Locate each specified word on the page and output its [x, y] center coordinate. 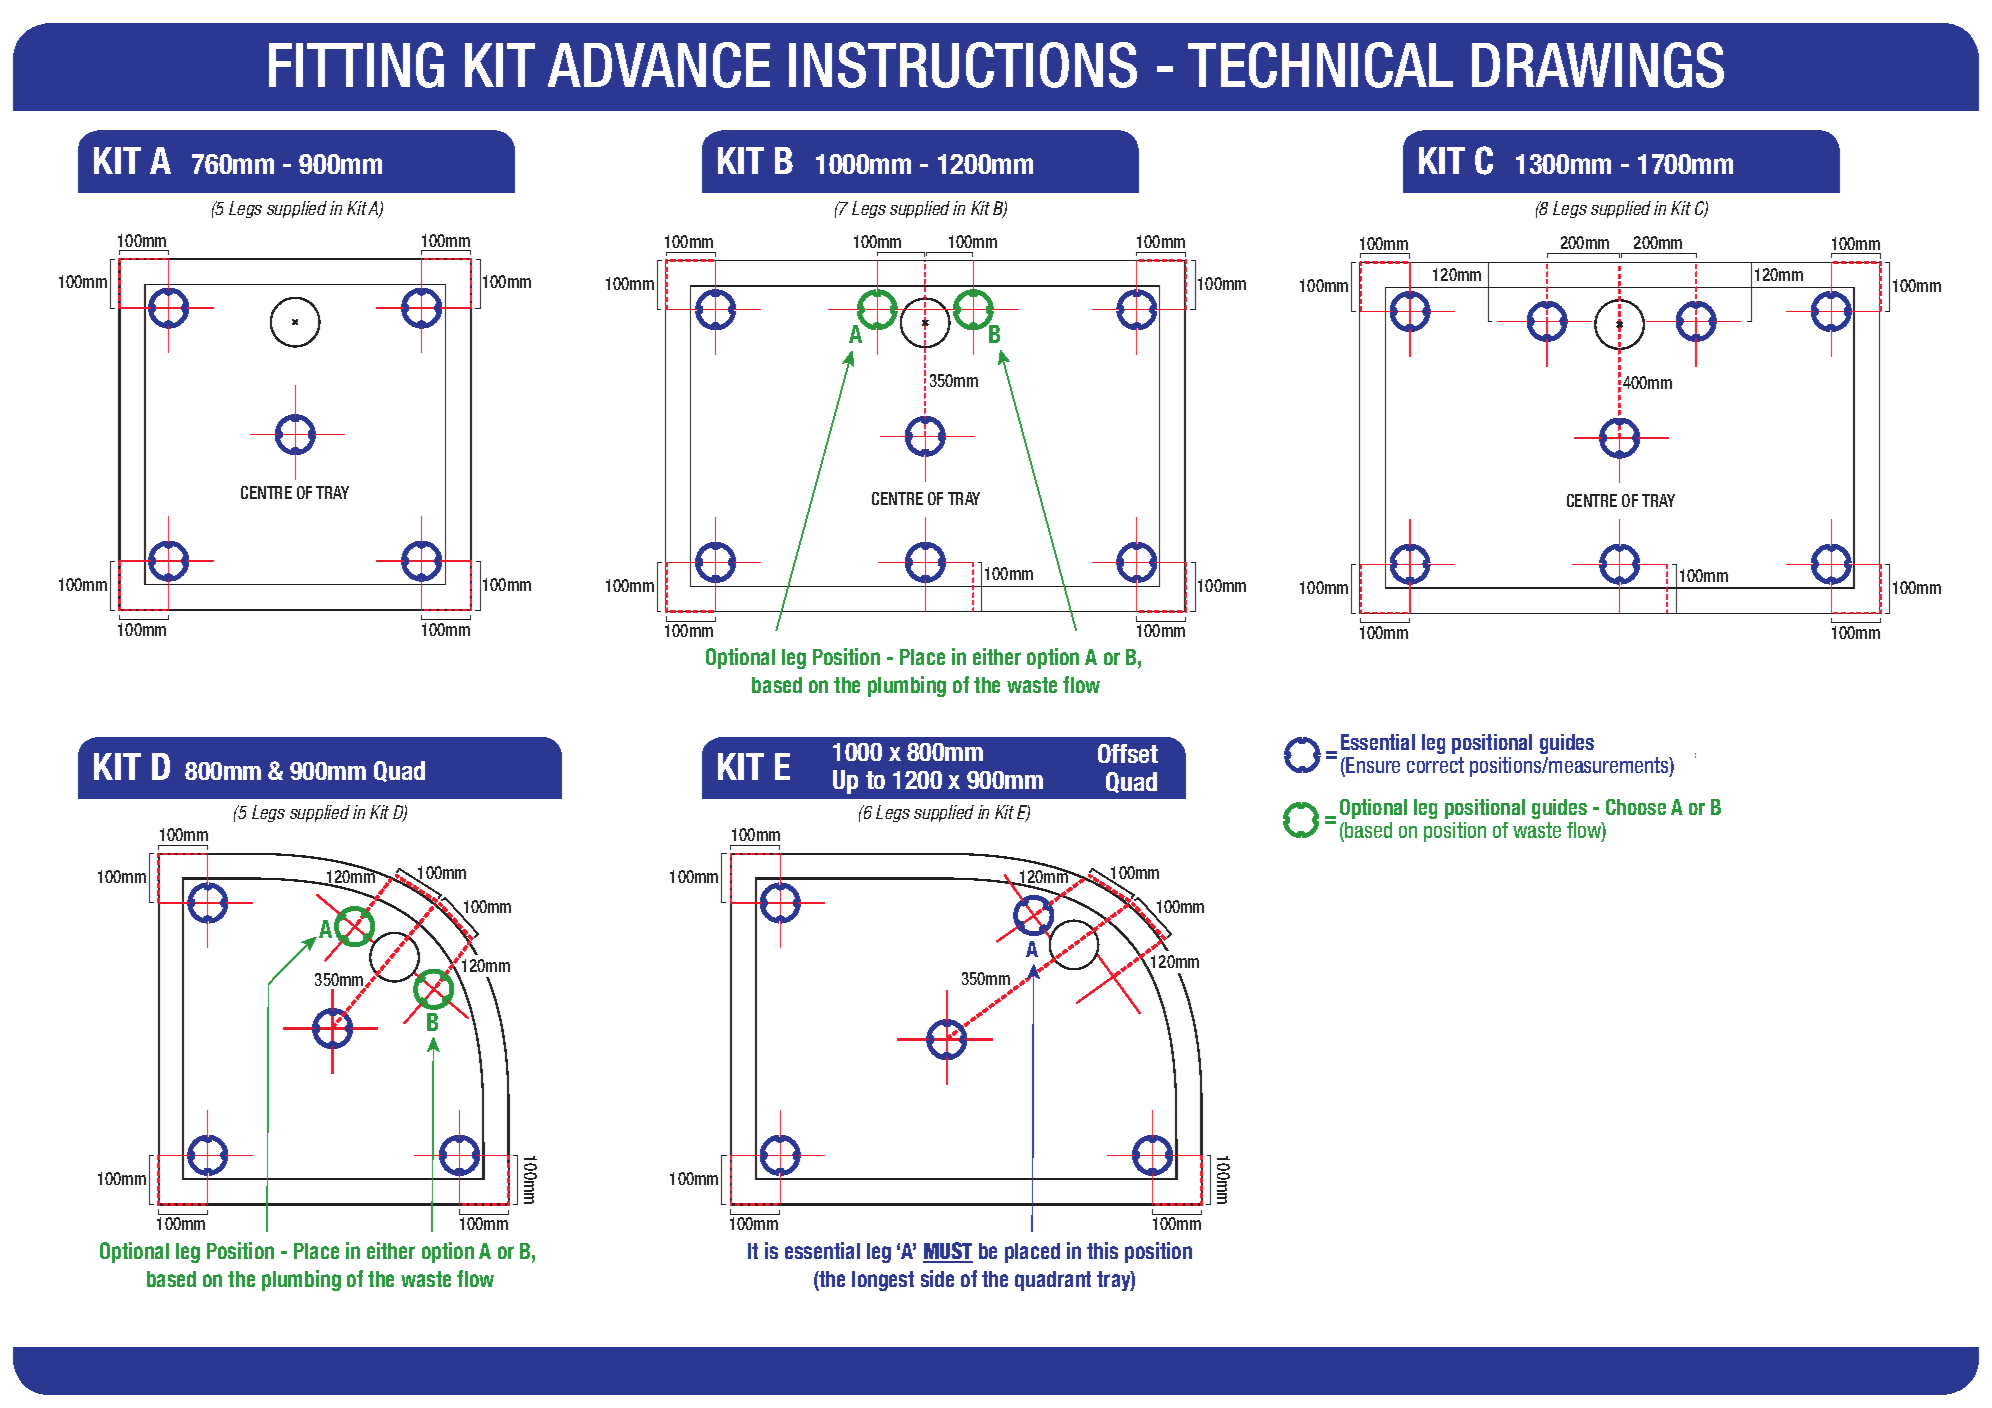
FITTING [356, 65]
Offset [1128, 753]
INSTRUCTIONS [963, 65]
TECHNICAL [1320, 65]
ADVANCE [659, 65]
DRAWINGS [1598, 65]
